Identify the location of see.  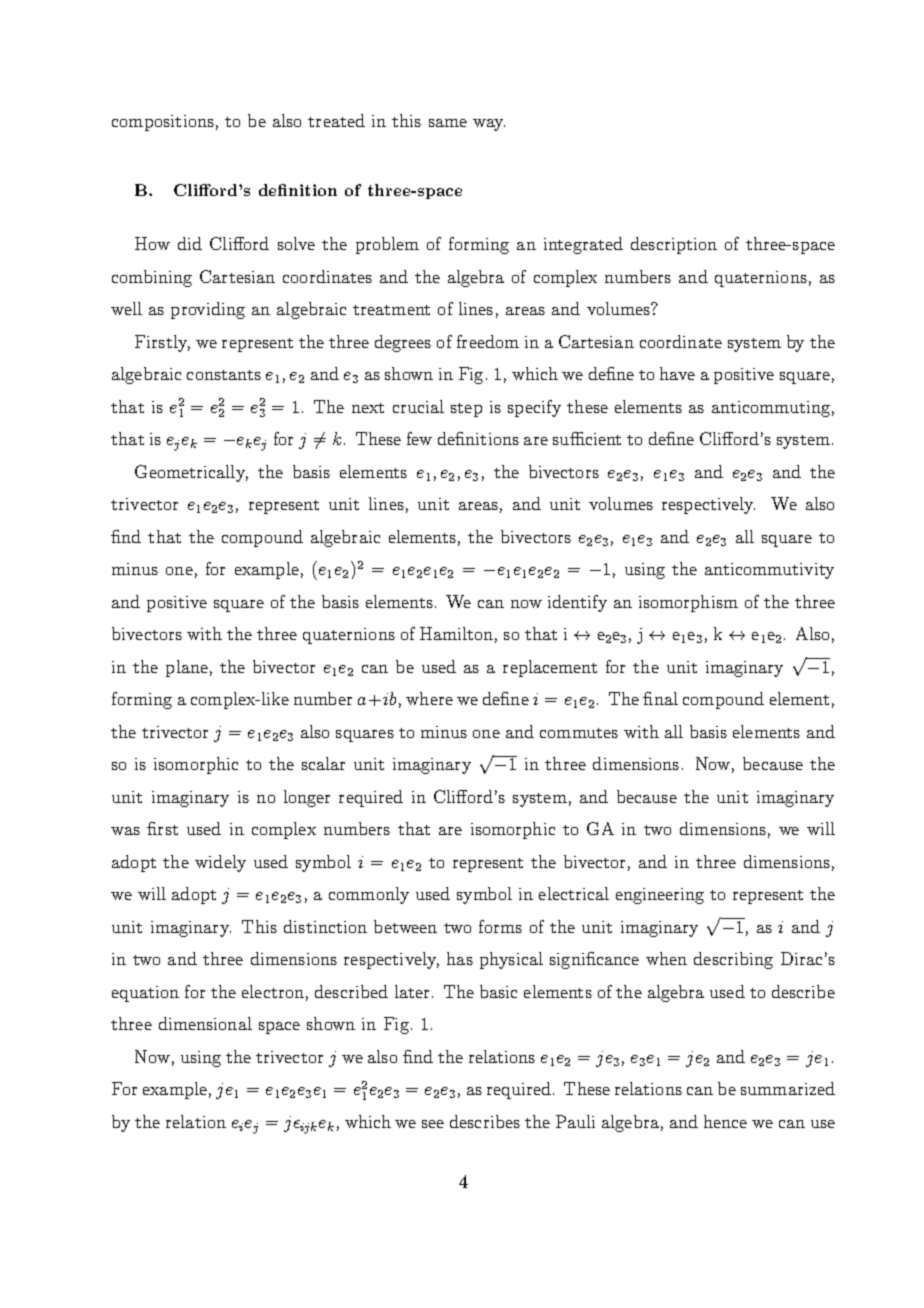
(433, 1124).
